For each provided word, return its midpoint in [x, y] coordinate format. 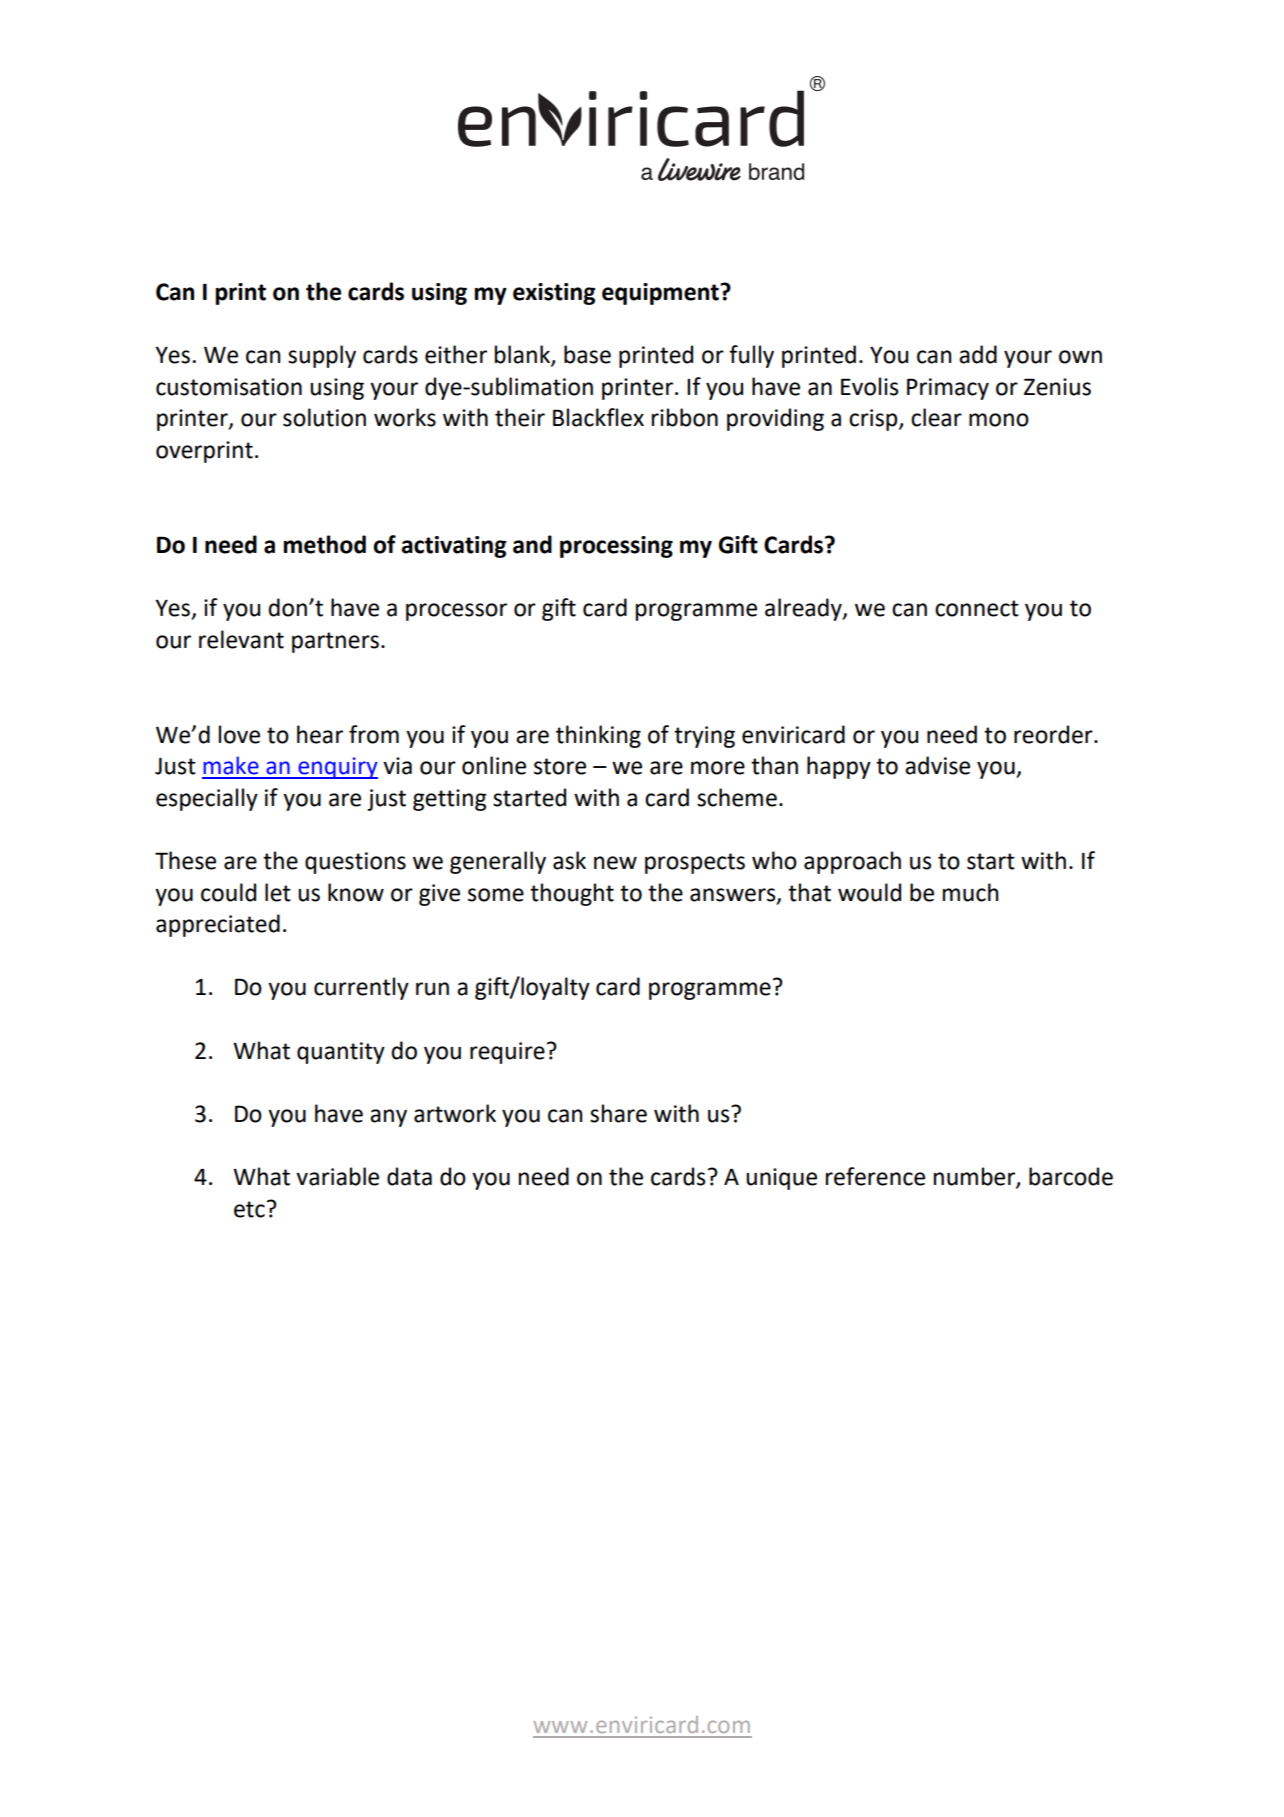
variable [337, 1176]
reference [875, 1176]
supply [322, 356]
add [978, 354]
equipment [661, 294]
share [618, 1113]
